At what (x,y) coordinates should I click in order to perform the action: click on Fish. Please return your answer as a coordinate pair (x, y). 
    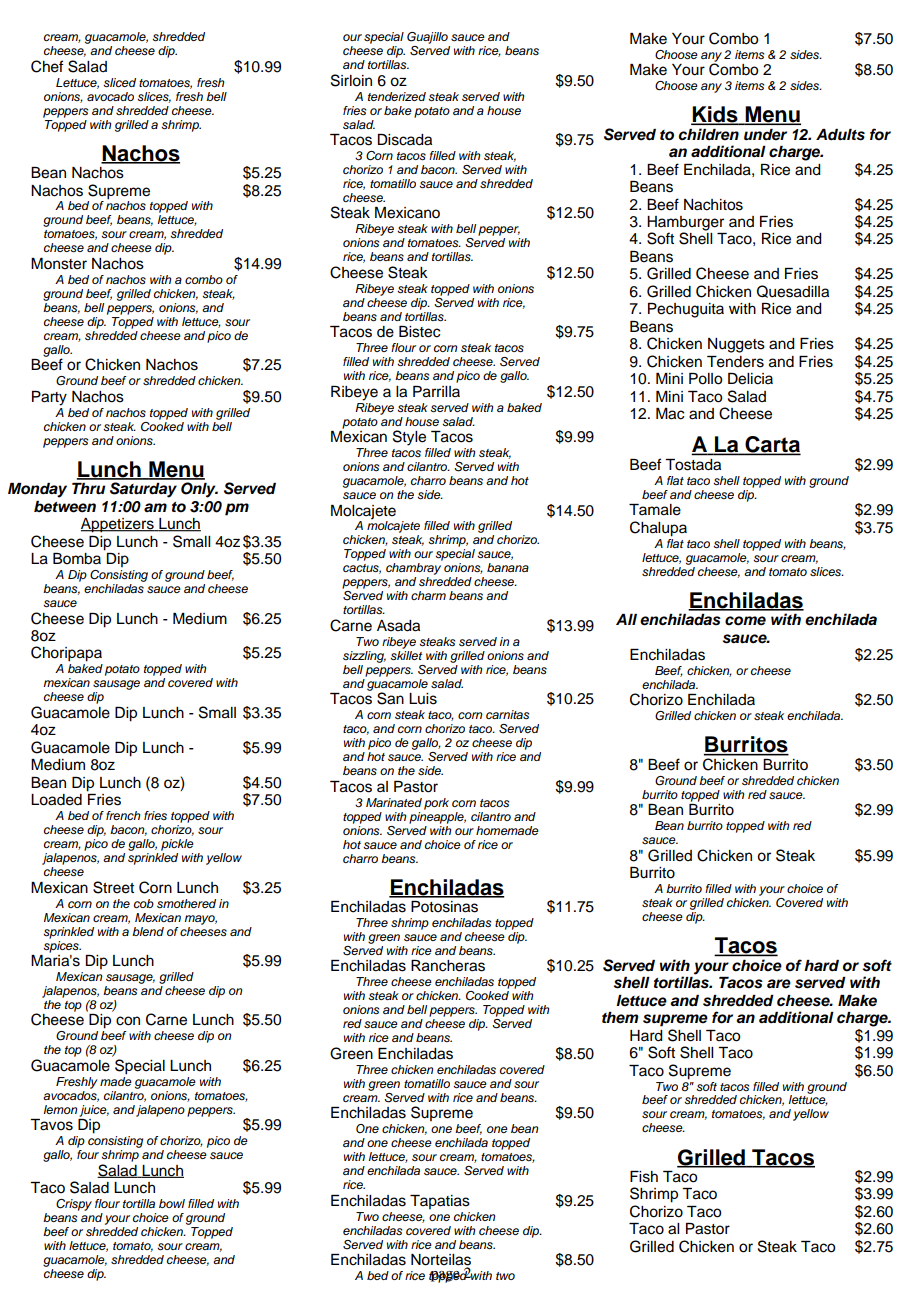
    Looking at the image, I should click on (644, 1177).
